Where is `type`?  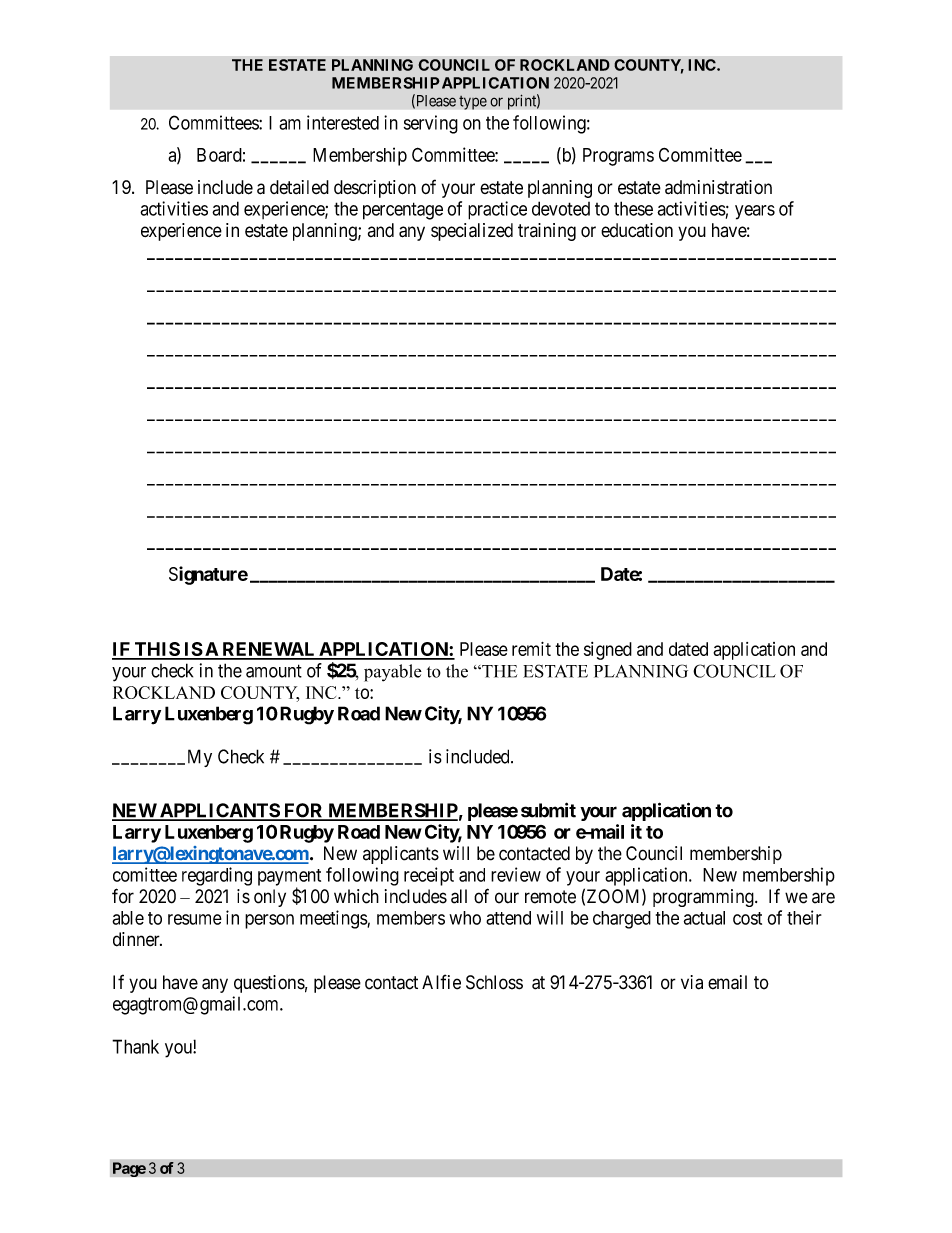
type is located at coordinates (473, 102).
